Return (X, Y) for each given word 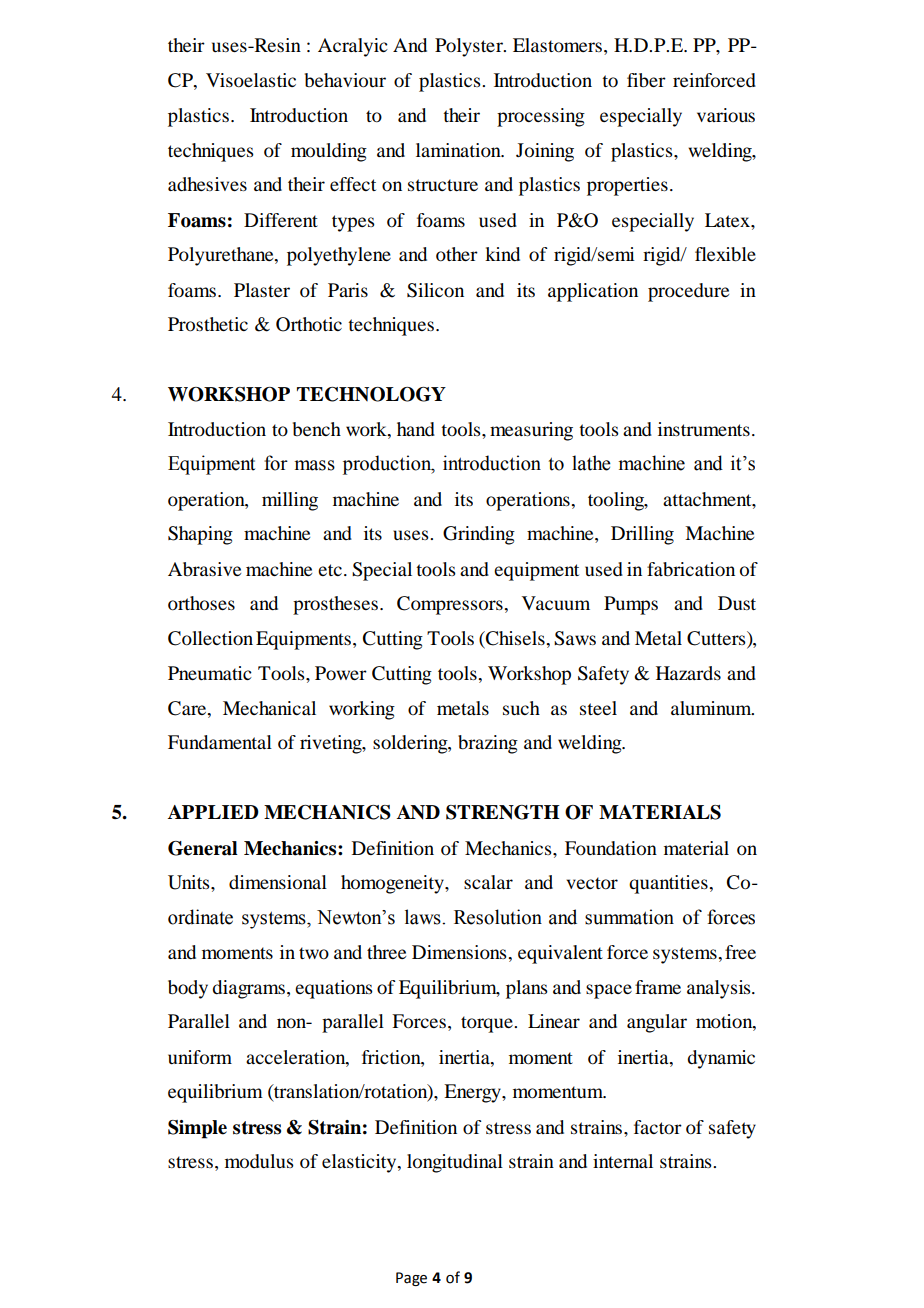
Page (411, 1279)
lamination (459, 150)
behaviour (345, 80)
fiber (646, 80)
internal (623, 1161)
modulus (259, 1161)
